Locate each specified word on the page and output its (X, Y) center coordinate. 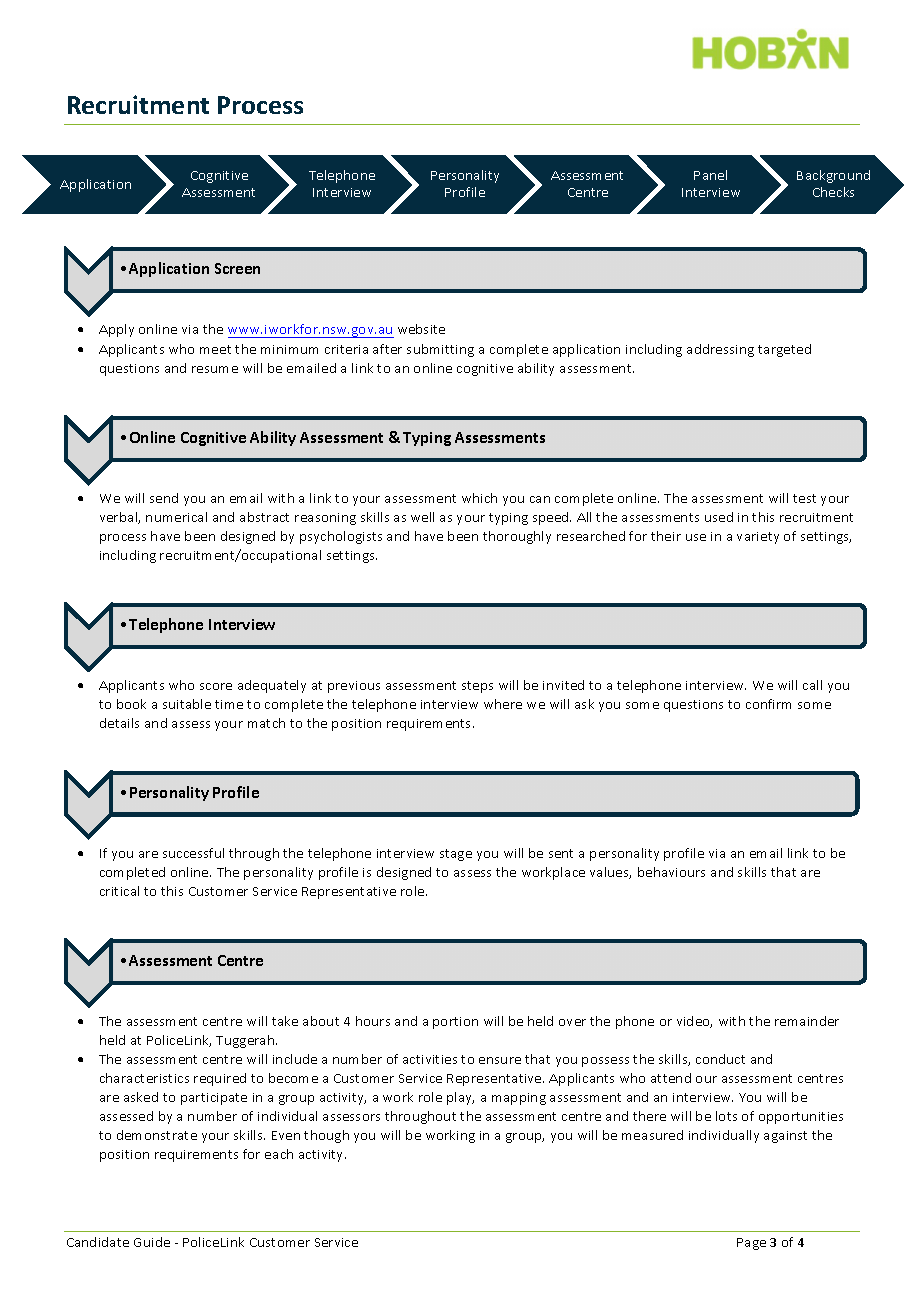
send (164, 498)
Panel (710, 175)
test (804, 498)
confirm (768, 704)
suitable (187, 704)
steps (477, 687)
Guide (152, 1242)
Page (751, 1244)
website (421, 329)
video (694, 1022)
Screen (237, 268)
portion (455, 1023)
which (479, 498)
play (460, 1098)
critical (119, 891)
